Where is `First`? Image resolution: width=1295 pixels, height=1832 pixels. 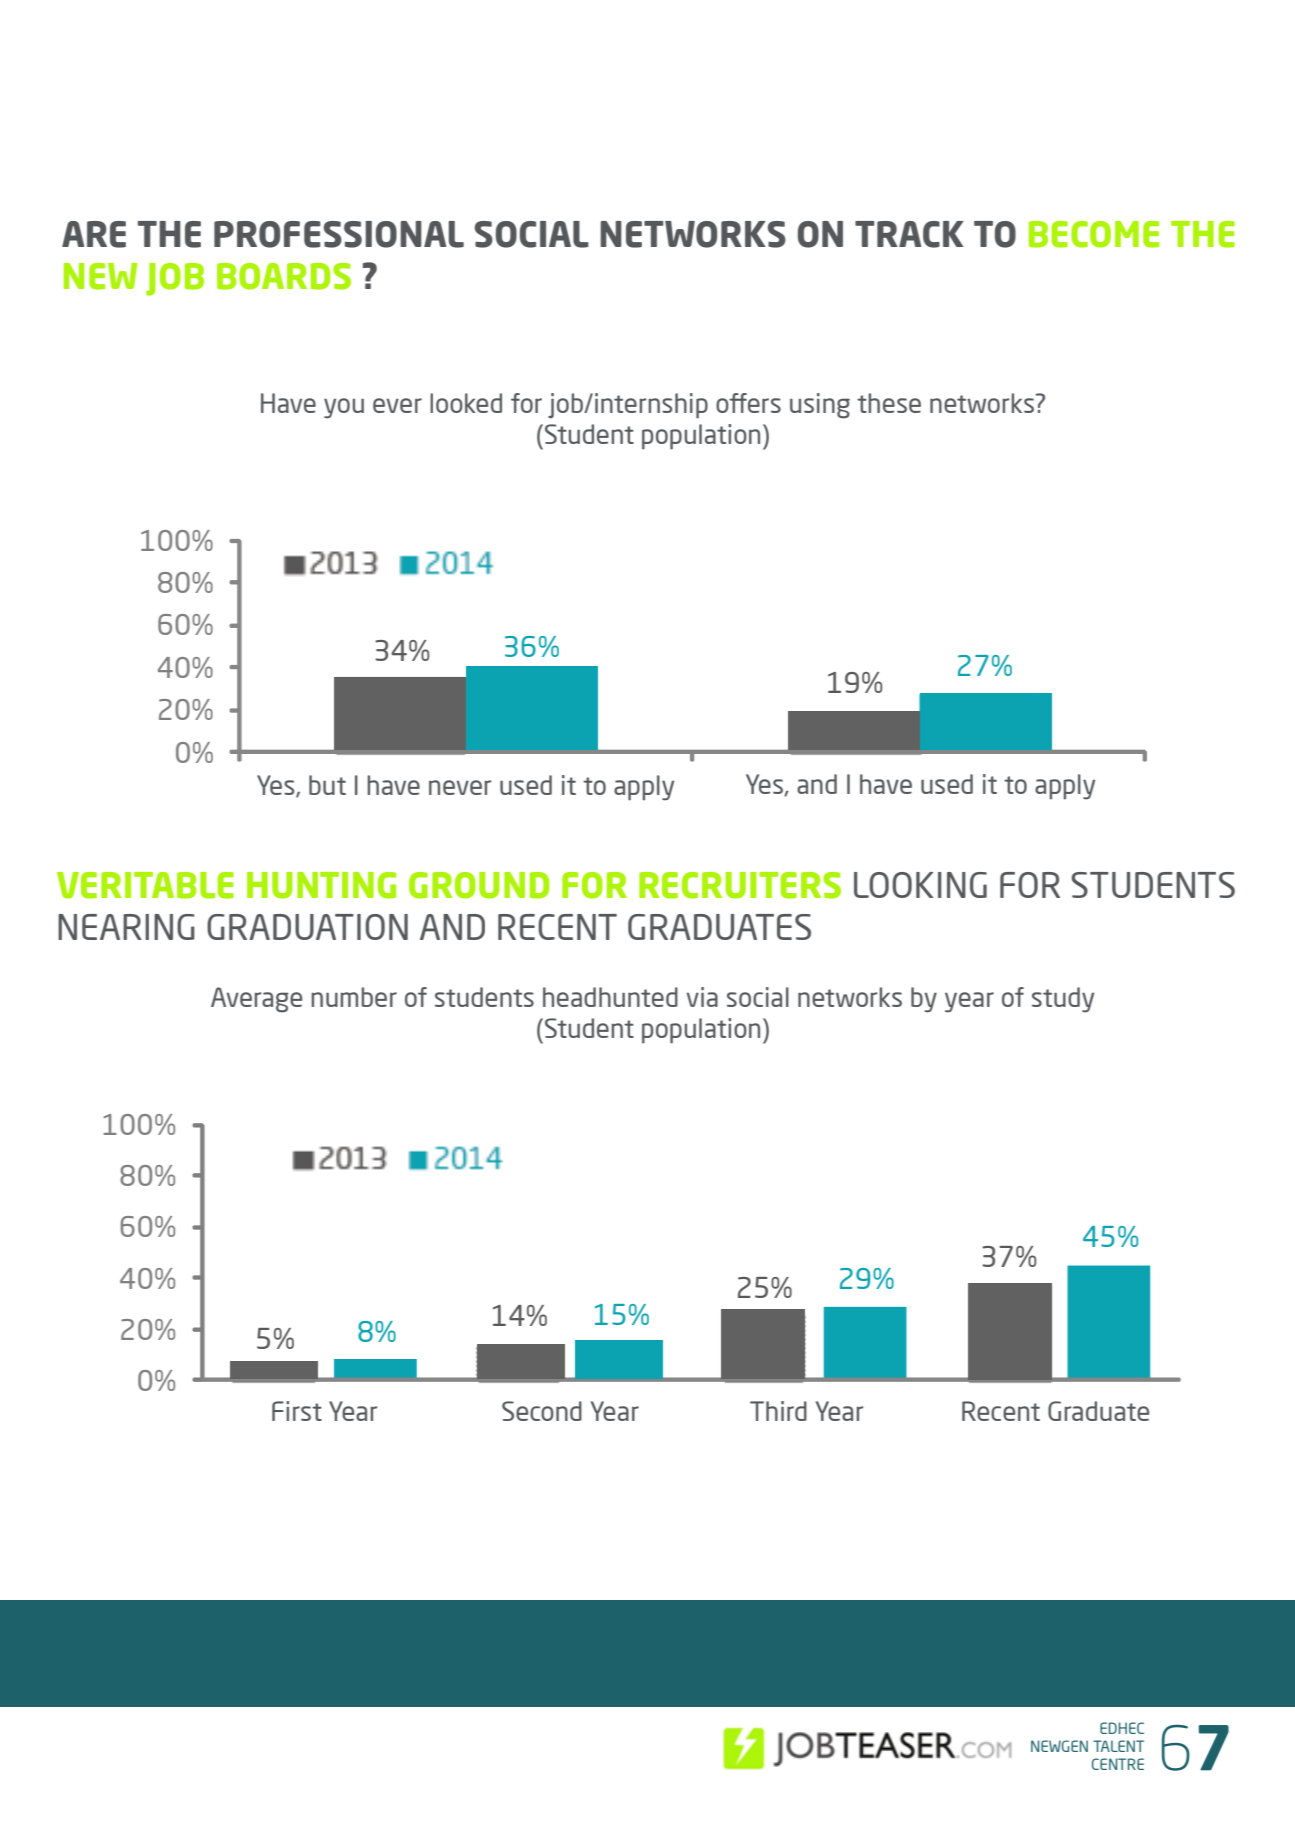 First is located at coordinates (297, 1411).
